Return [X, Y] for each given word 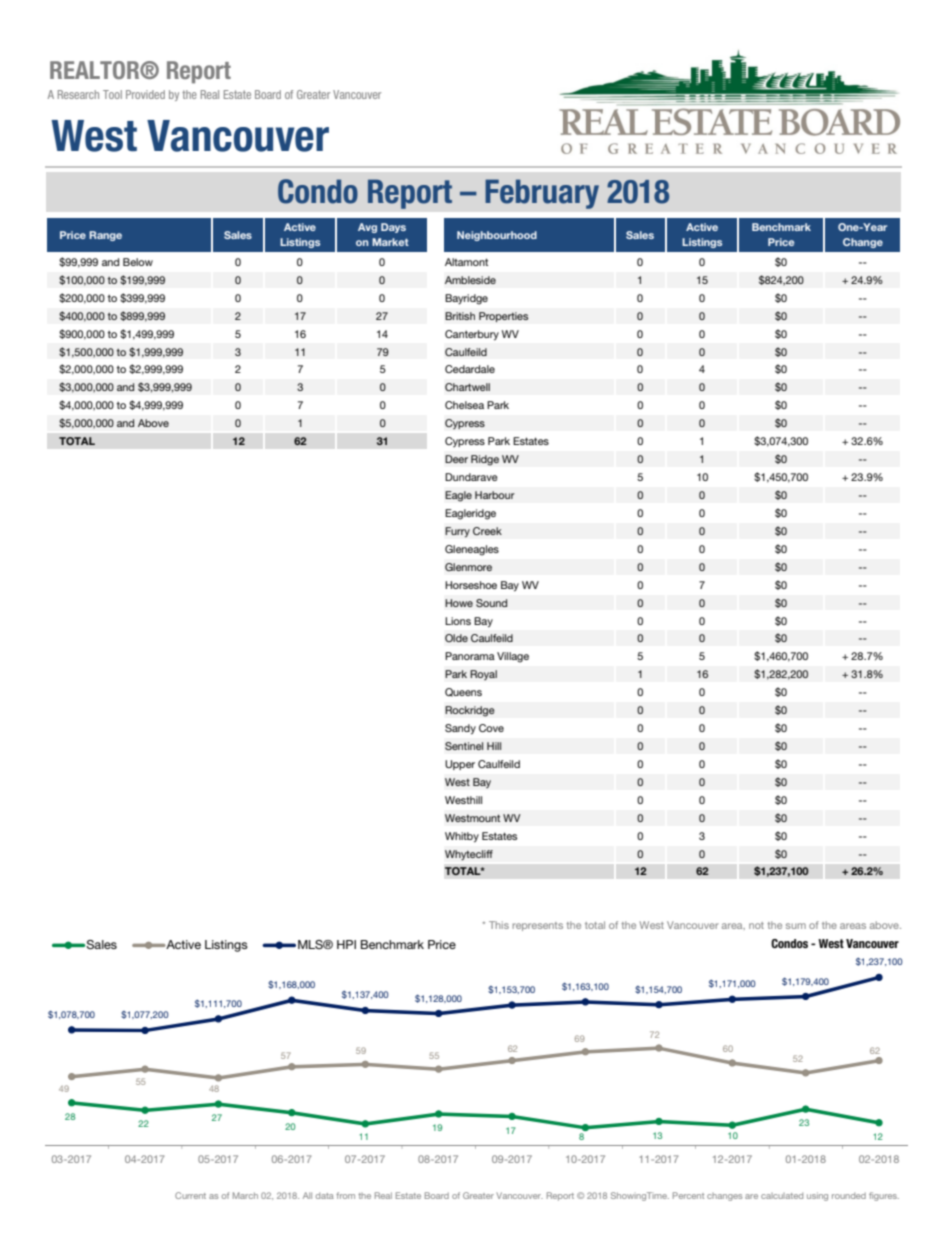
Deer [456, 459]
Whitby [462, 837]
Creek [487, 531]
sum [796, 926]
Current [190, 1195]
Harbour [495, 495]
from [345, 1195]
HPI [346, 944]
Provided [145, 94]
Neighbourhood [497, 236]
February [542, 194]
